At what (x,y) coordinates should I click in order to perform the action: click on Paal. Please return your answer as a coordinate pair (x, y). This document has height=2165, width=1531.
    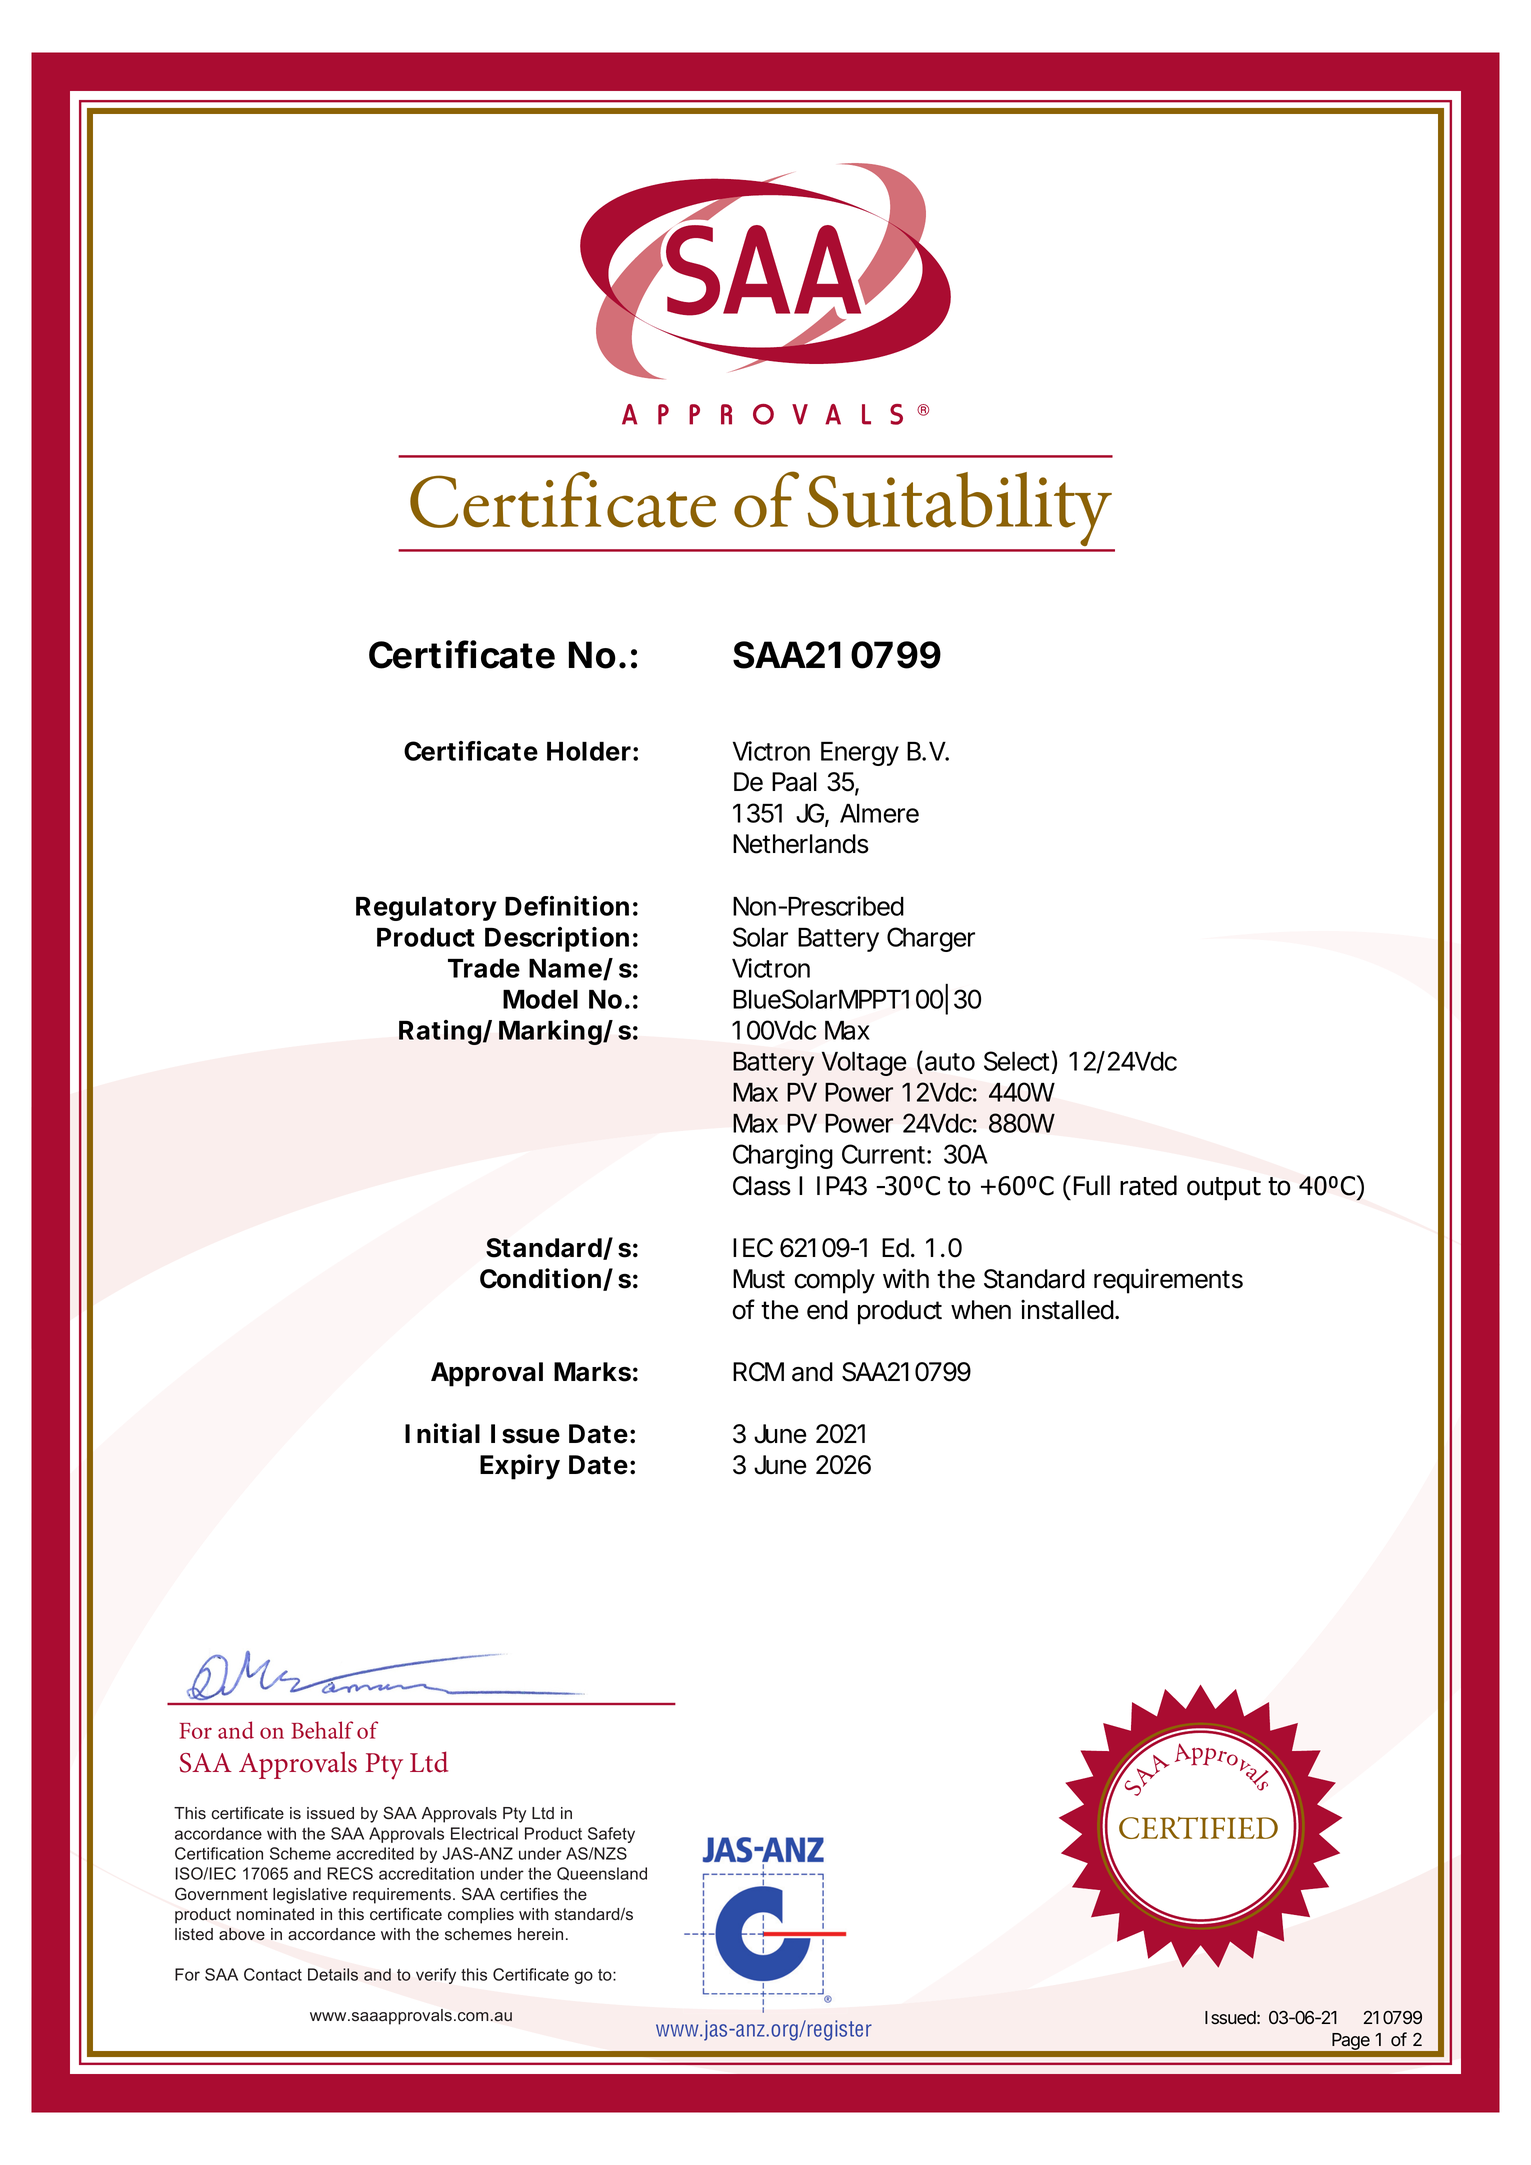
    Looking at the image, I should click on (794, 782).
